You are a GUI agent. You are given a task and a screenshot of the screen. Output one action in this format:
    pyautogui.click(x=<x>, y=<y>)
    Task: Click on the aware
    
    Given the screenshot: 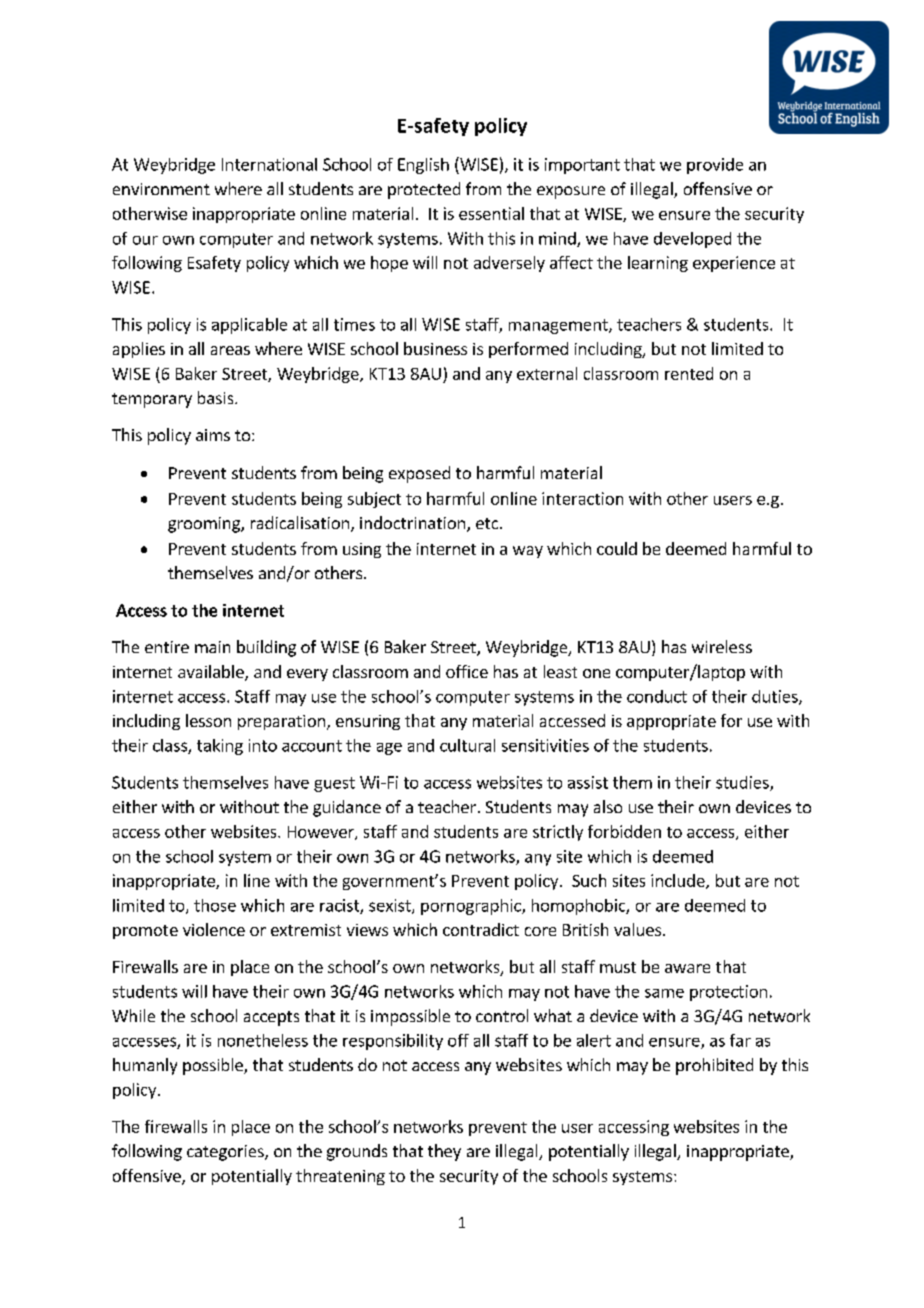 What is the action you would take?
    pyautogui.click(x=687, y=968)
